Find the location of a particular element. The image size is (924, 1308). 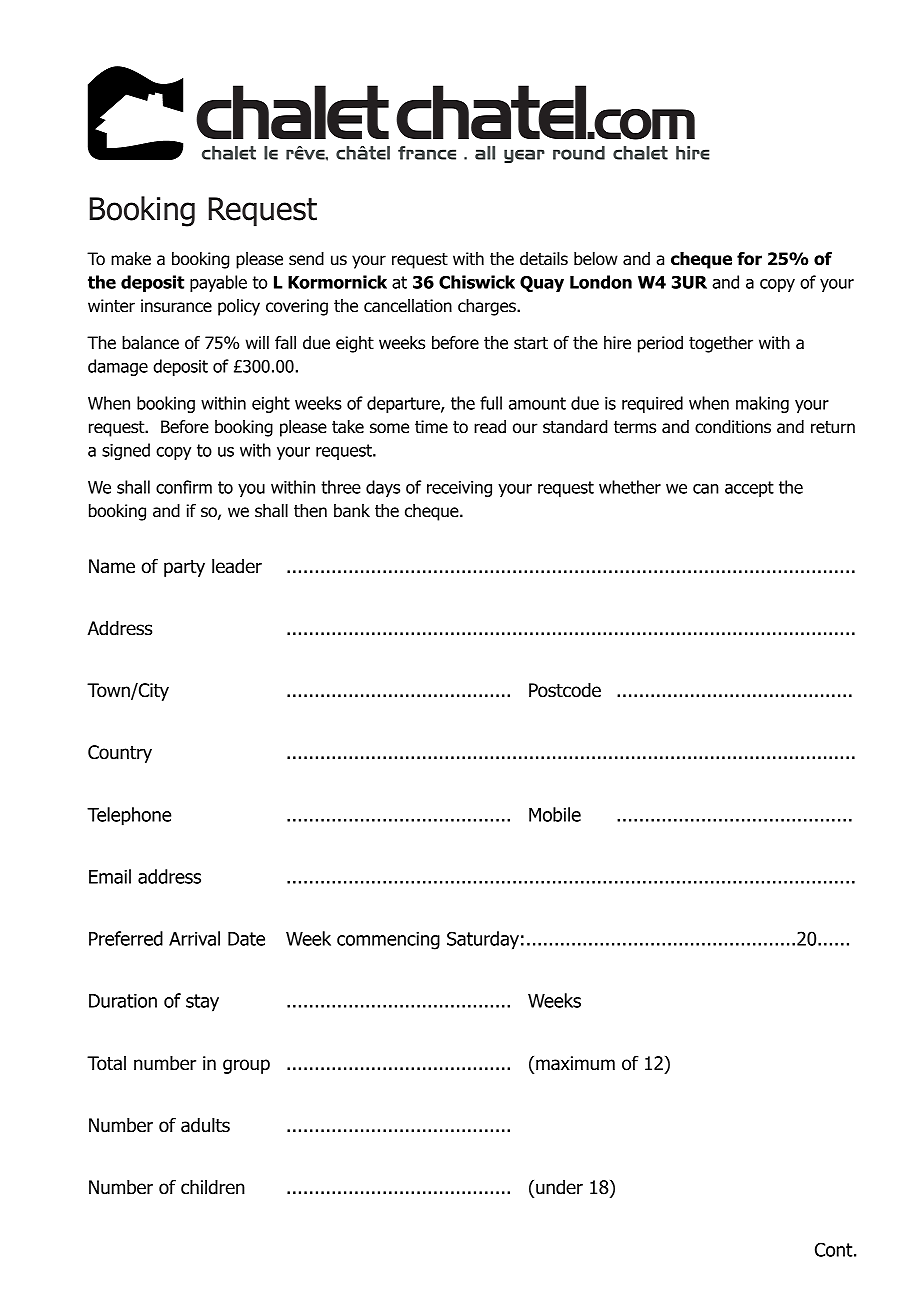

maximum is located at coordinates (575, 1063).
